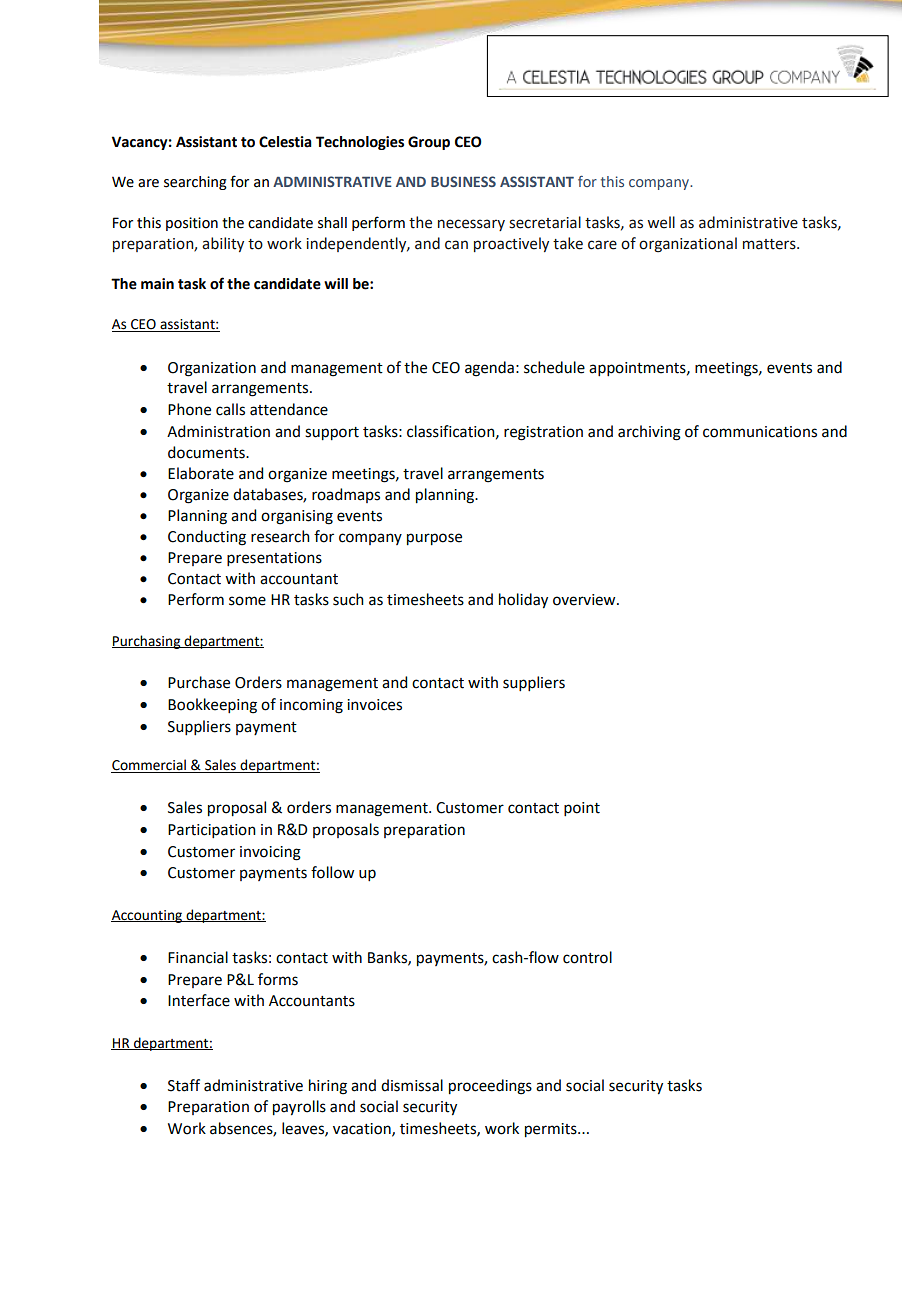 The height and width of the document is (1308, 924). What do you see at coordinates (247, 601) in the document?
I see `some` at bounding box center [247, 601].
